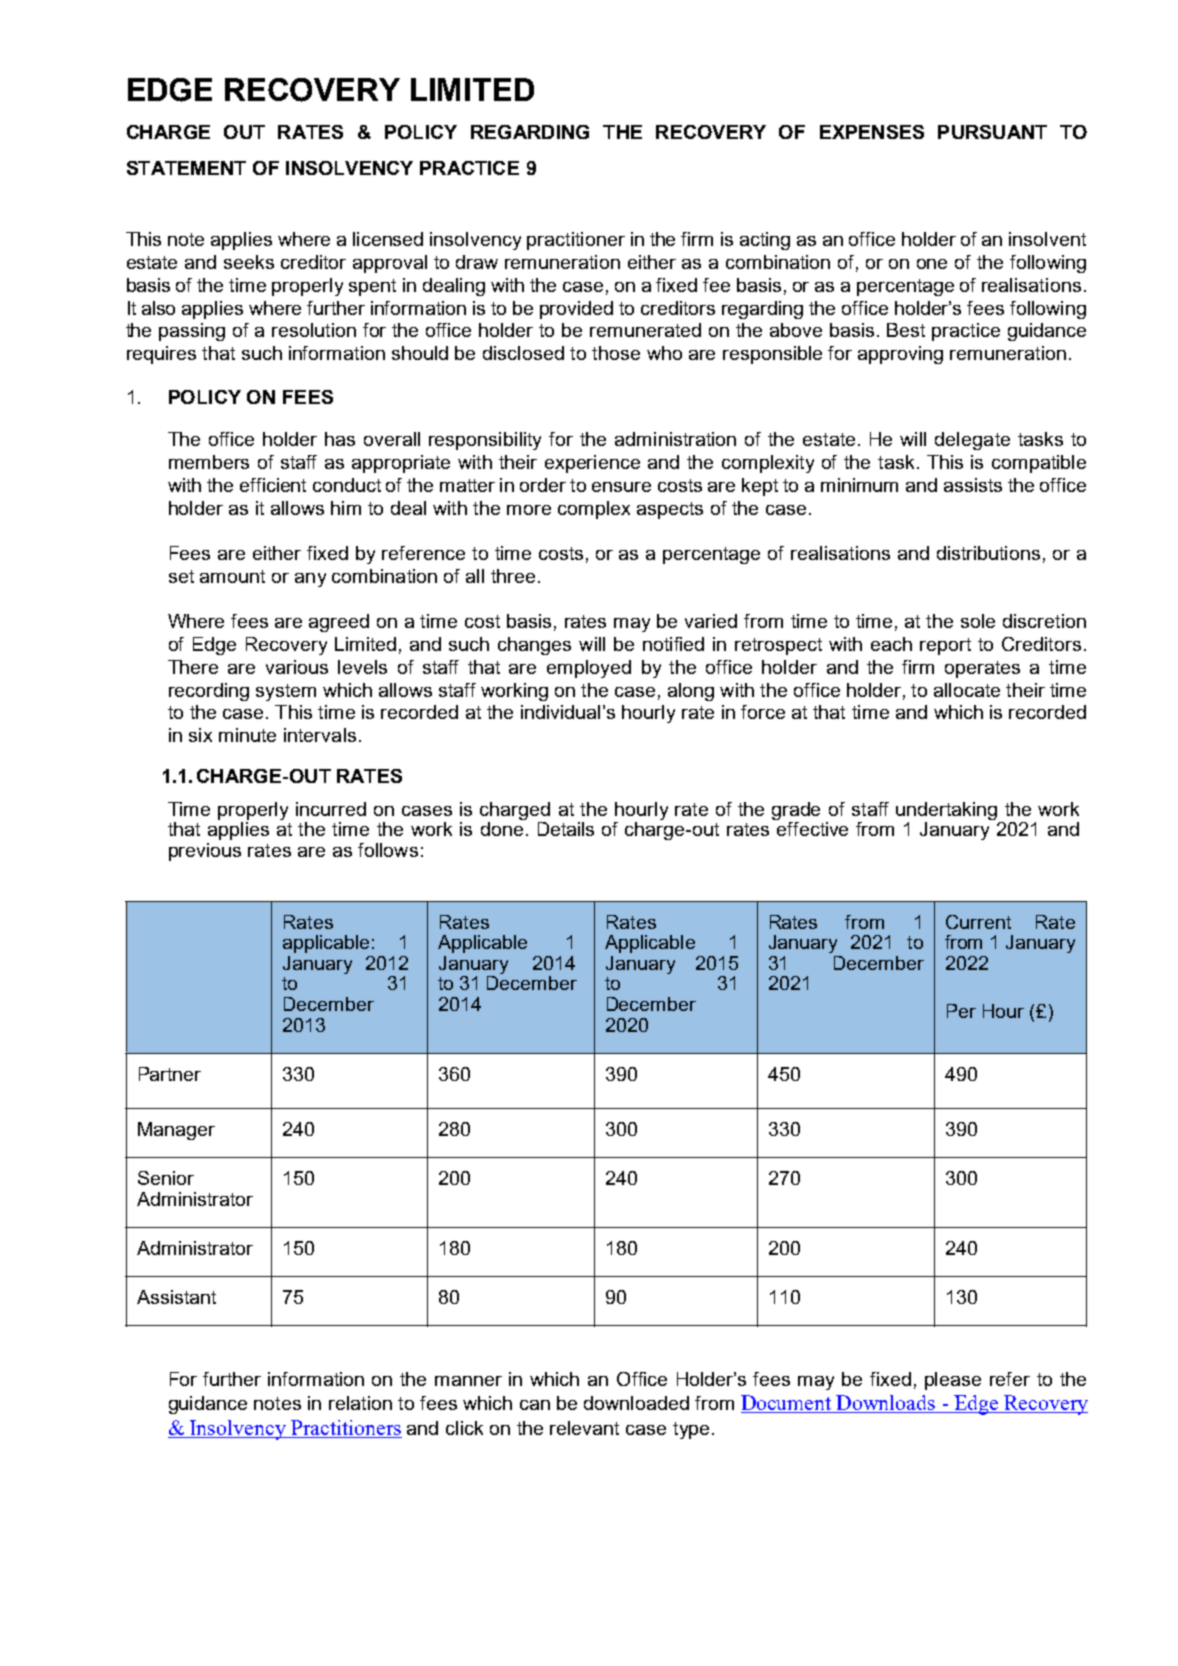  I want to click on minute, so click(247, 735).
